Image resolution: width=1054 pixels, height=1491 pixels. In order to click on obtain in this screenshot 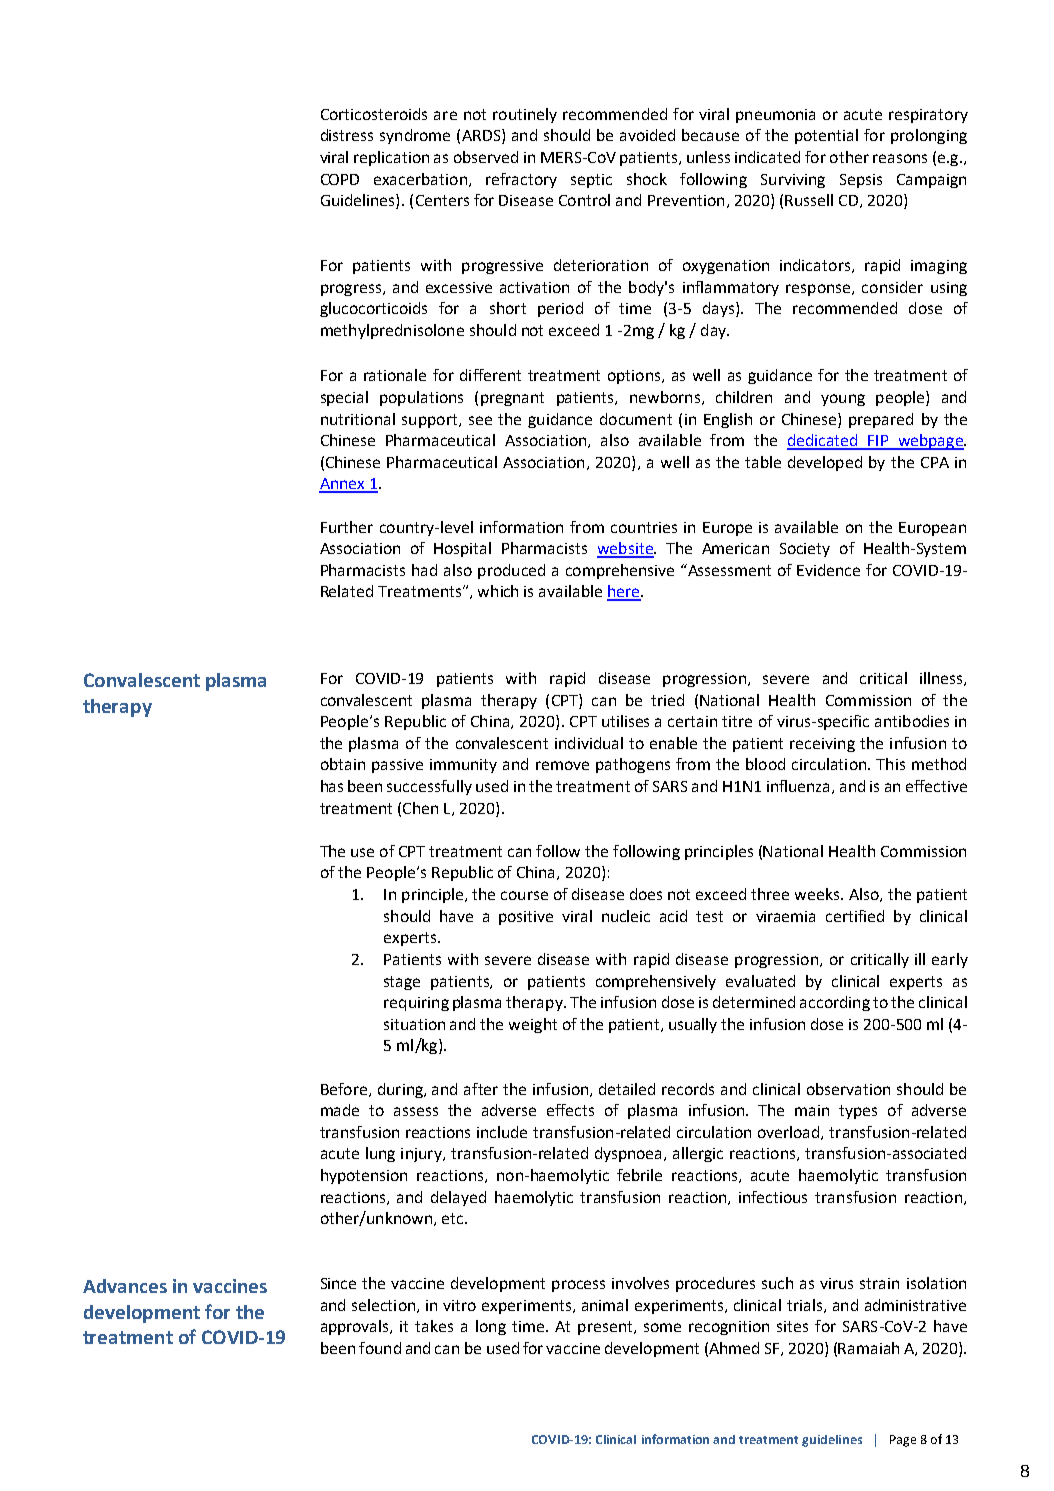, I will do `click(343, 764)`.
